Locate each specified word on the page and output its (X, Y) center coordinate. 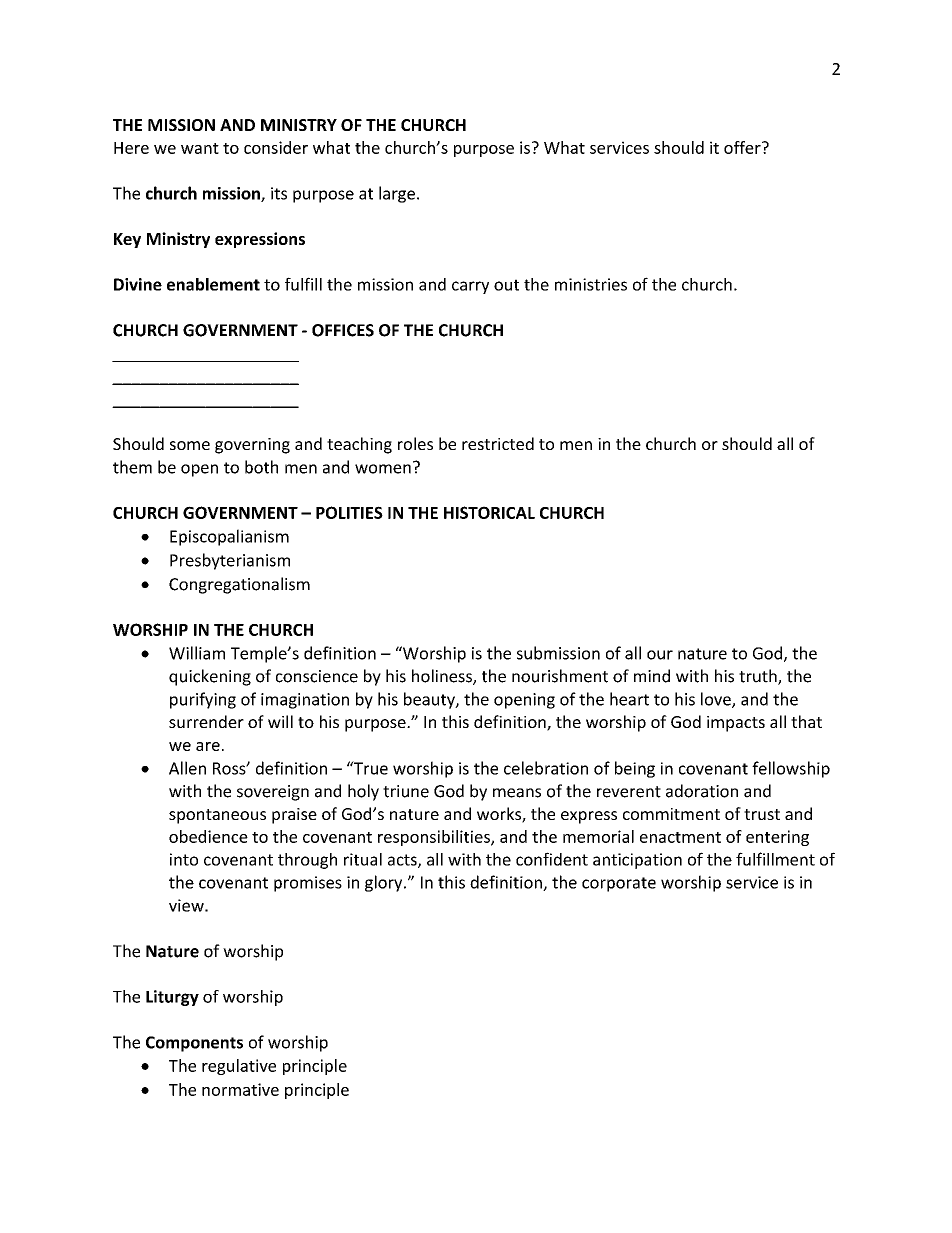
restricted (498, 443)
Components (194, 1044)
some (190, 445)
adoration (702, 791)
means (517, 793)
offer (743, 147)
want (200, 148)
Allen (187, 768)
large (397, 194)
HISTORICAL (489, 512)
